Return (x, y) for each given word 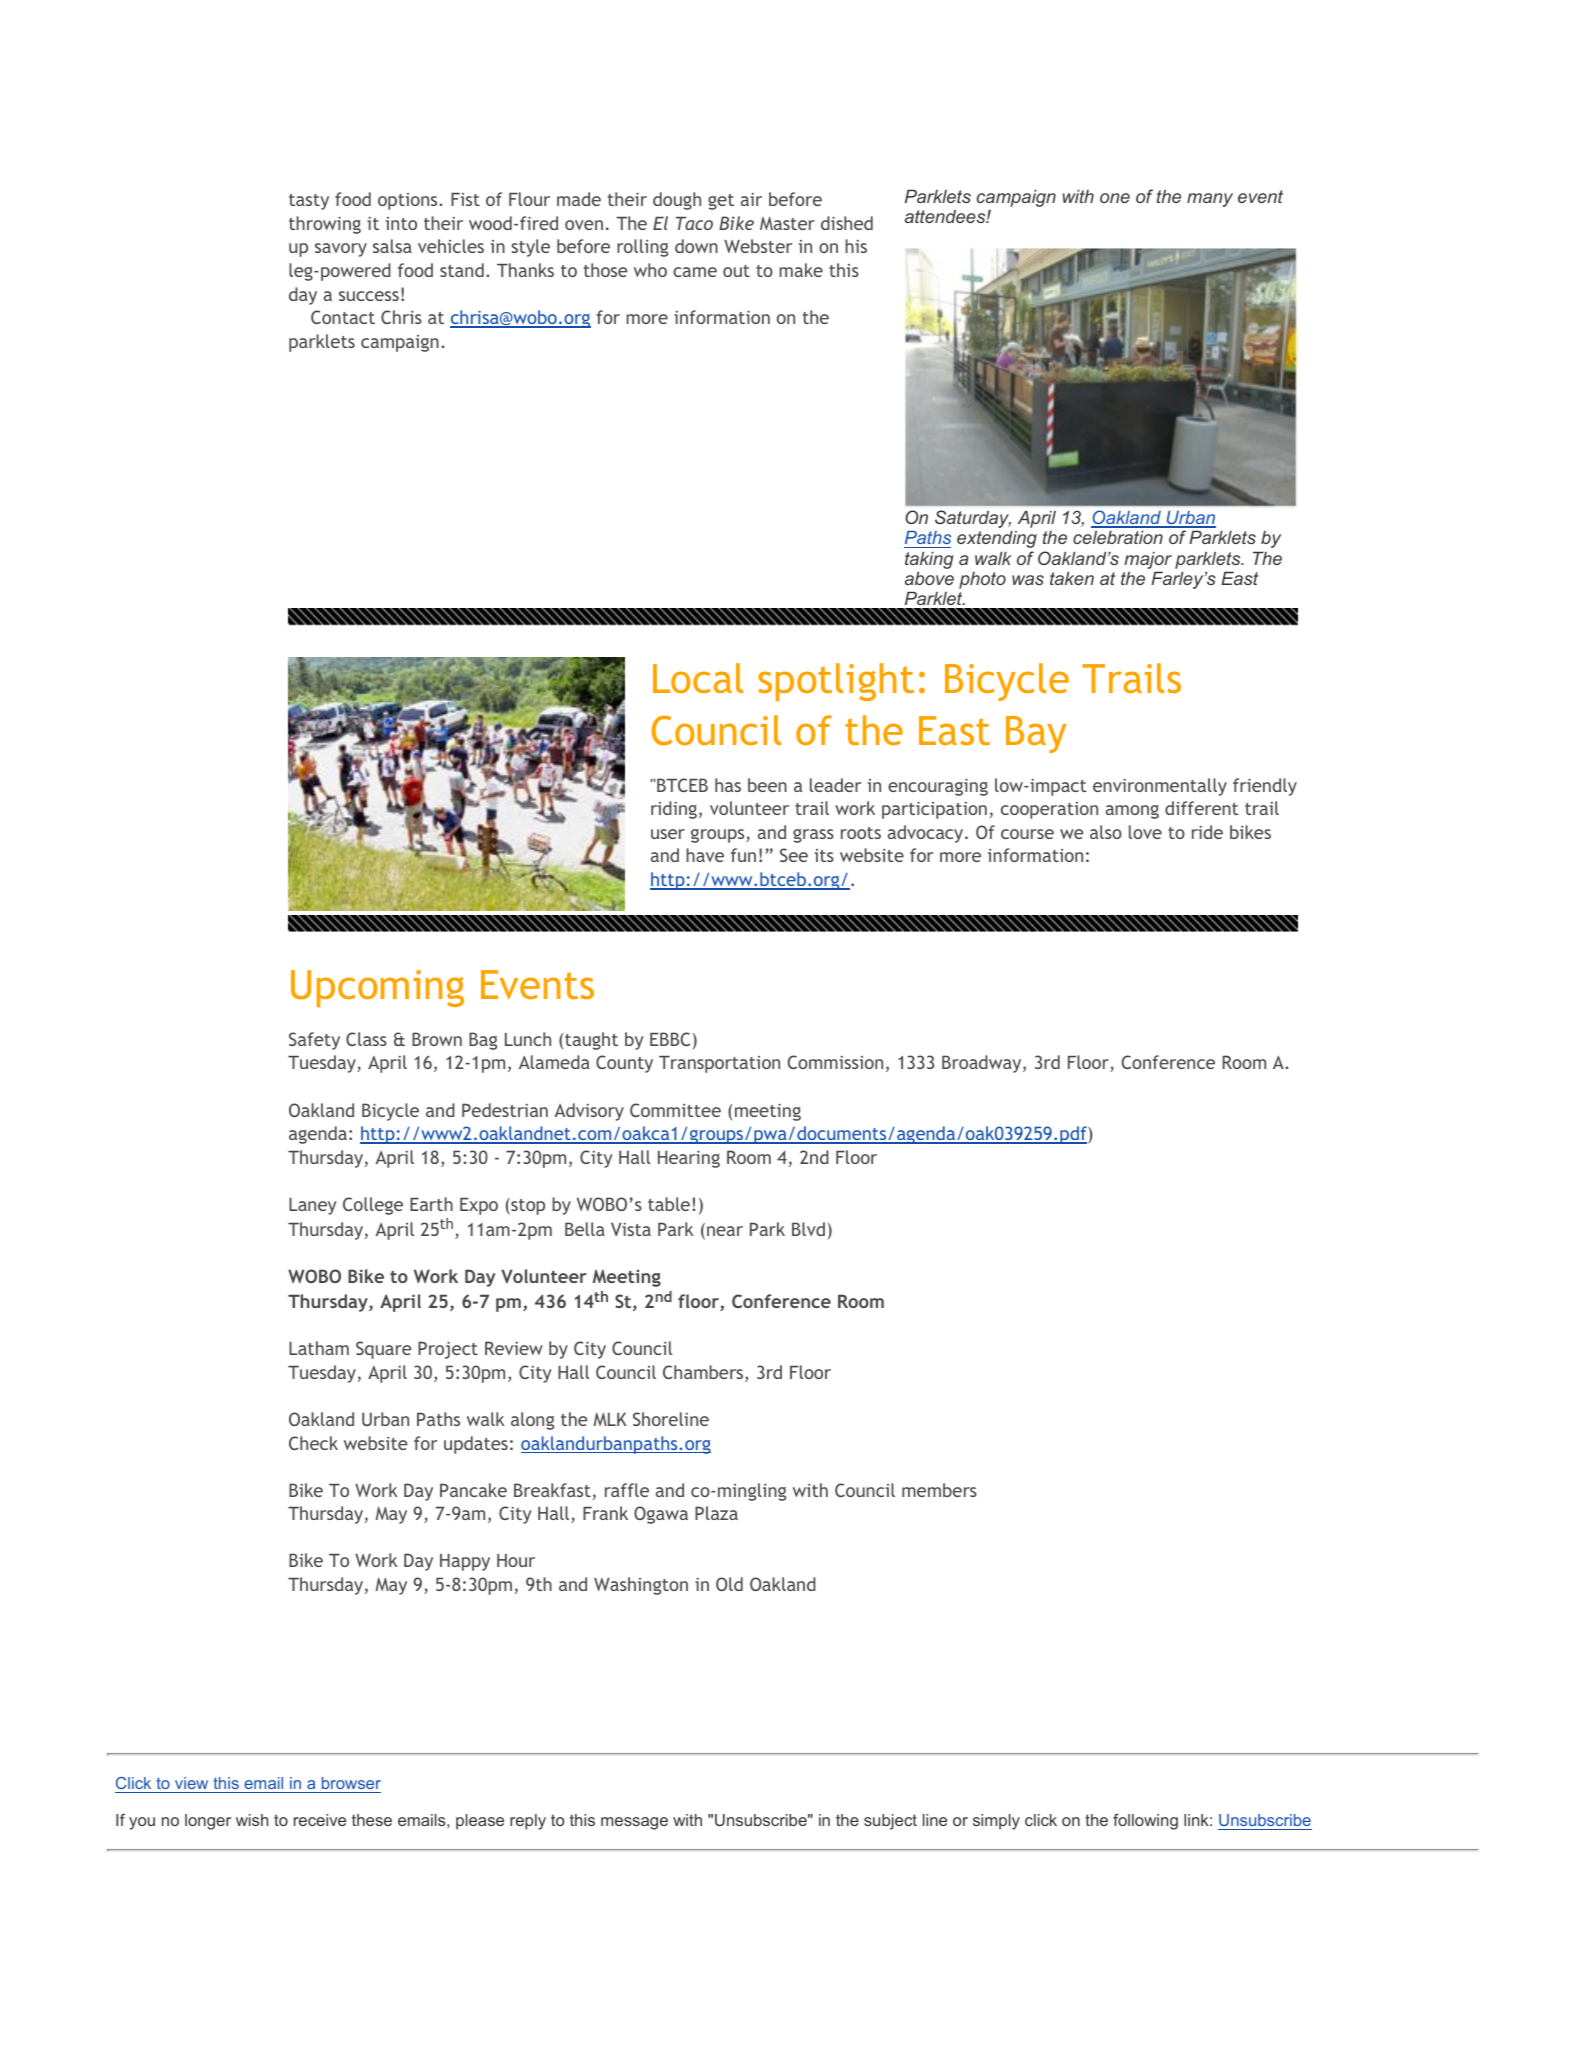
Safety (314, 1041)
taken (1072, 578)
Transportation (719, 1064)
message (634, 1823)
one (1115, 198)
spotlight (836, 682)
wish (252, 1820)
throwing (325, 225)
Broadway (983, 1064)
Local (698, 678)
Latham (319, 1348)
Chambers (704, 1373)
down (696, 246)
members (939, 1490)
